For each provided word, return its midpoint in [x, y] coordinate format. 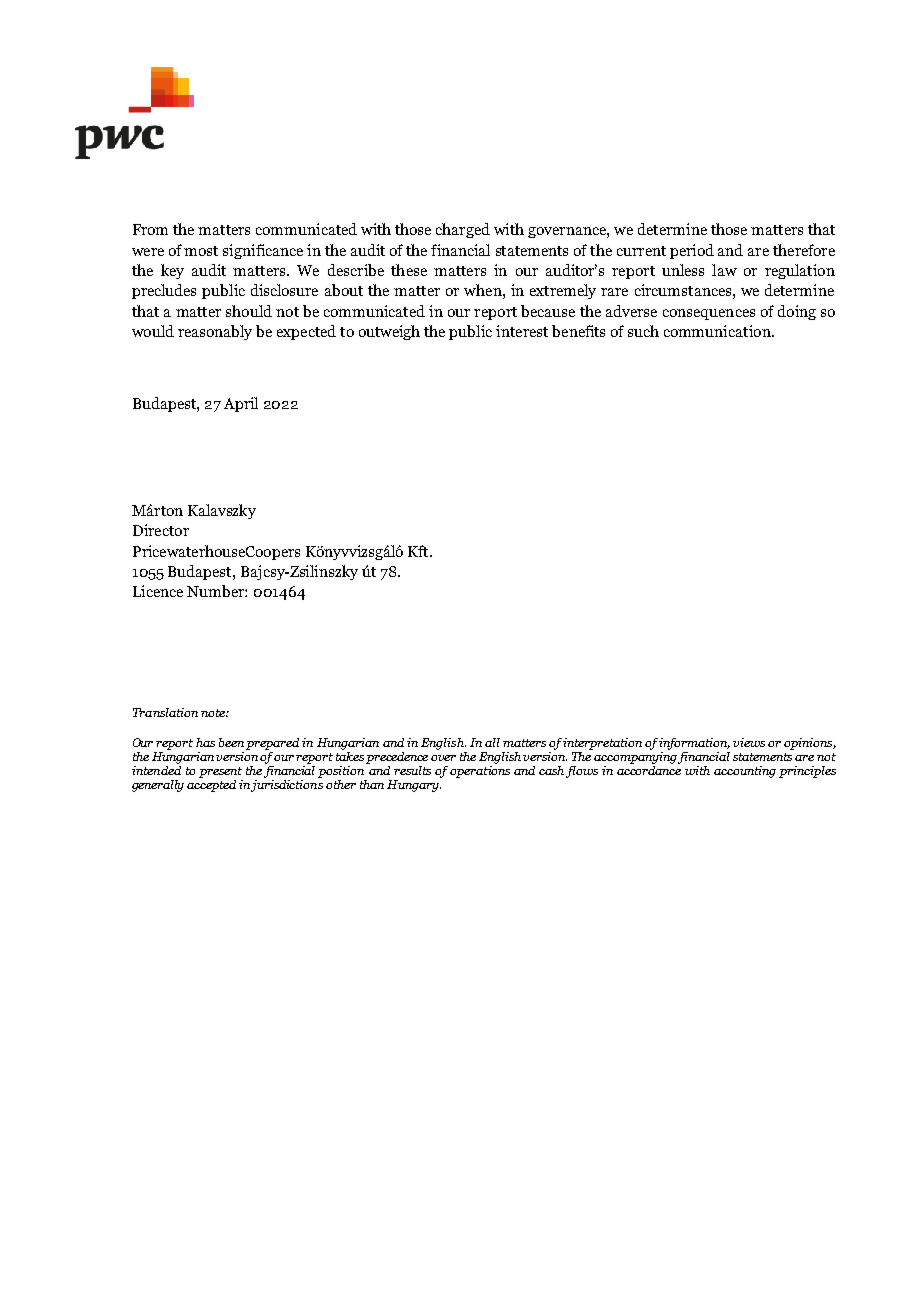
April [241, 404]
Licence [158, 591]
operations [480, 770]
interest [522, 331]
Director [161, 530]
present [220, 772]
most [201, 251]
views [749, 742]
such [643, 331]
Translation [165, 712]
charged [463, 230]
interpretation [602, 744]
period [692, 251]
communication [718, 331]
